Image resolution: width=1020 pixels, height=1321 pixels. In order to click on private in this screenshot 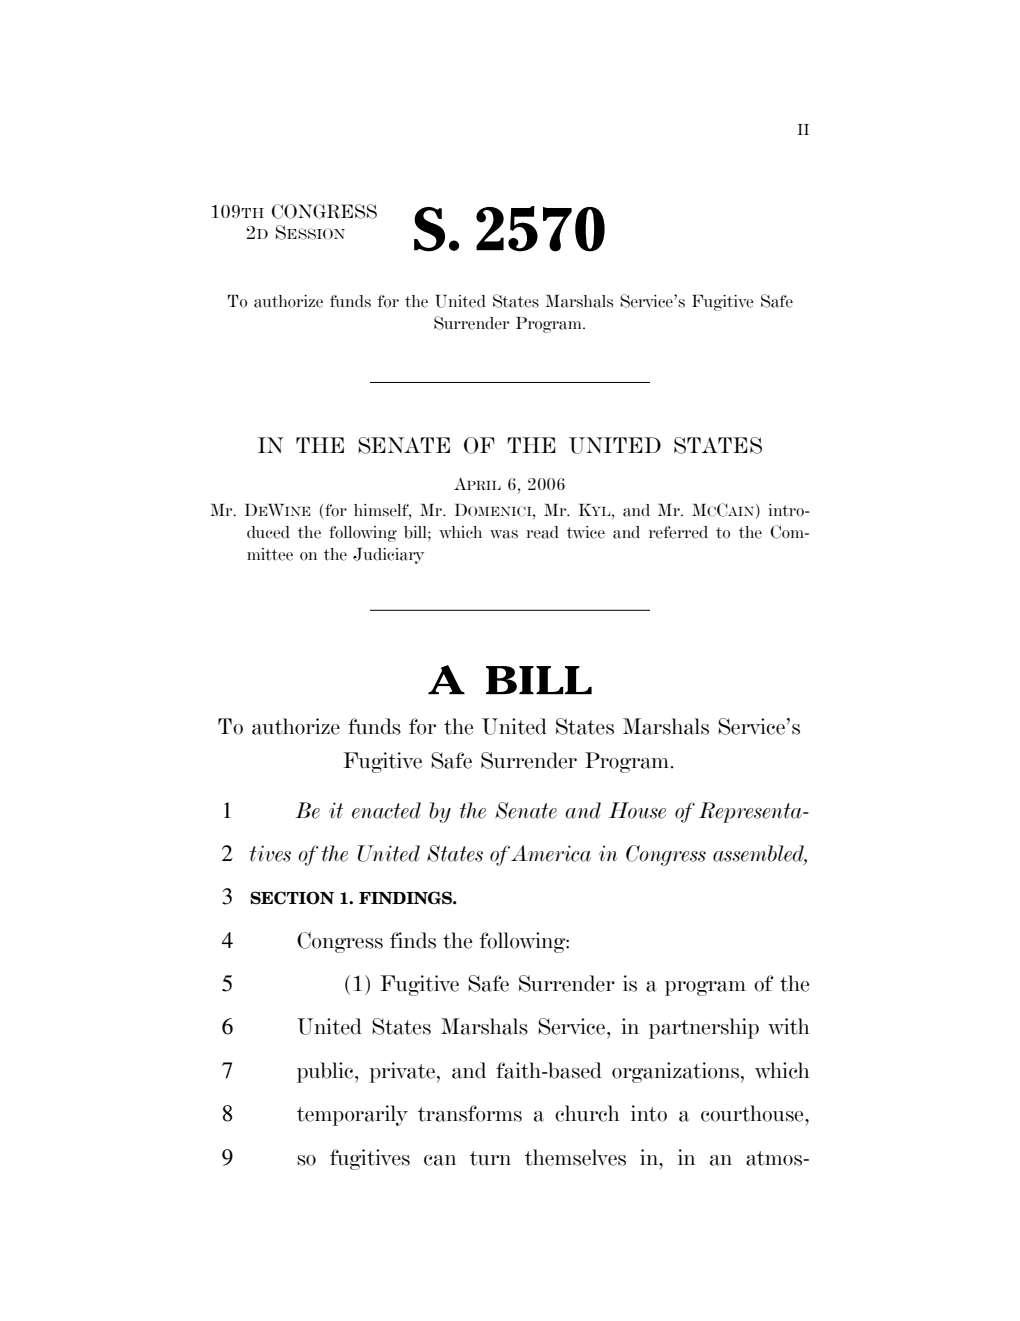, I will do `click(402, 1072)`.
